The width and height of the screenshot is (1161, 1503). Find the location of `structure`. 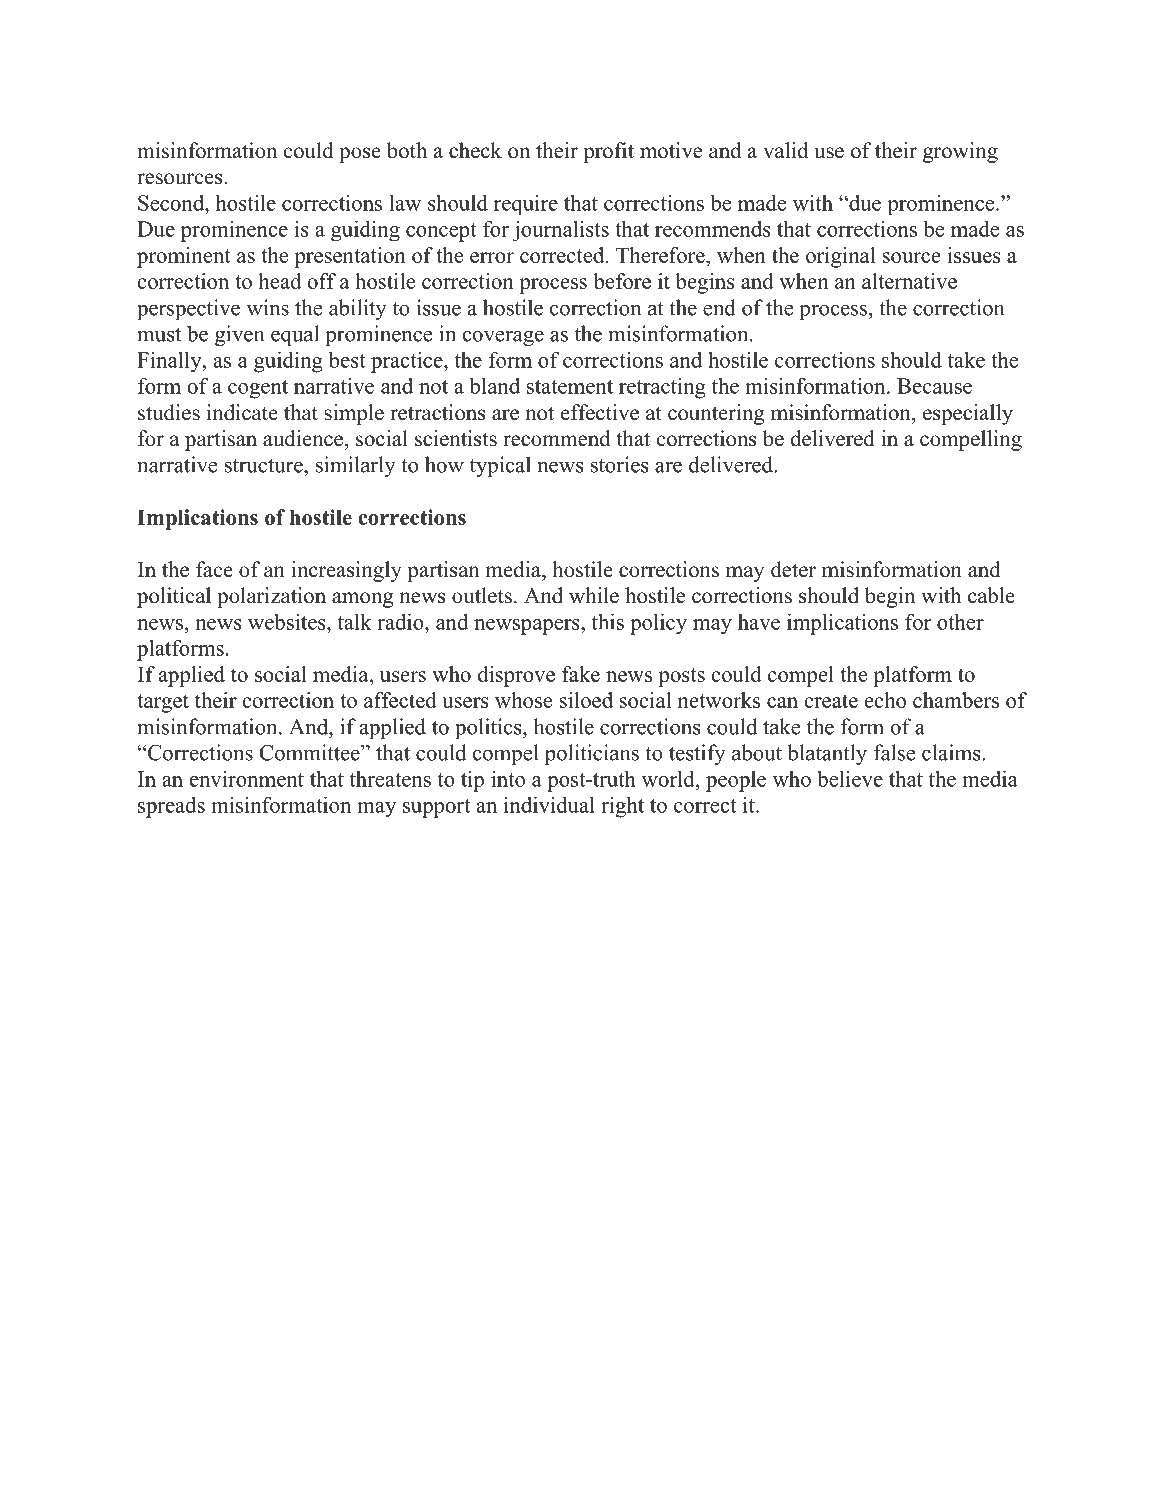

structure is located at coordinates (265, 466).
